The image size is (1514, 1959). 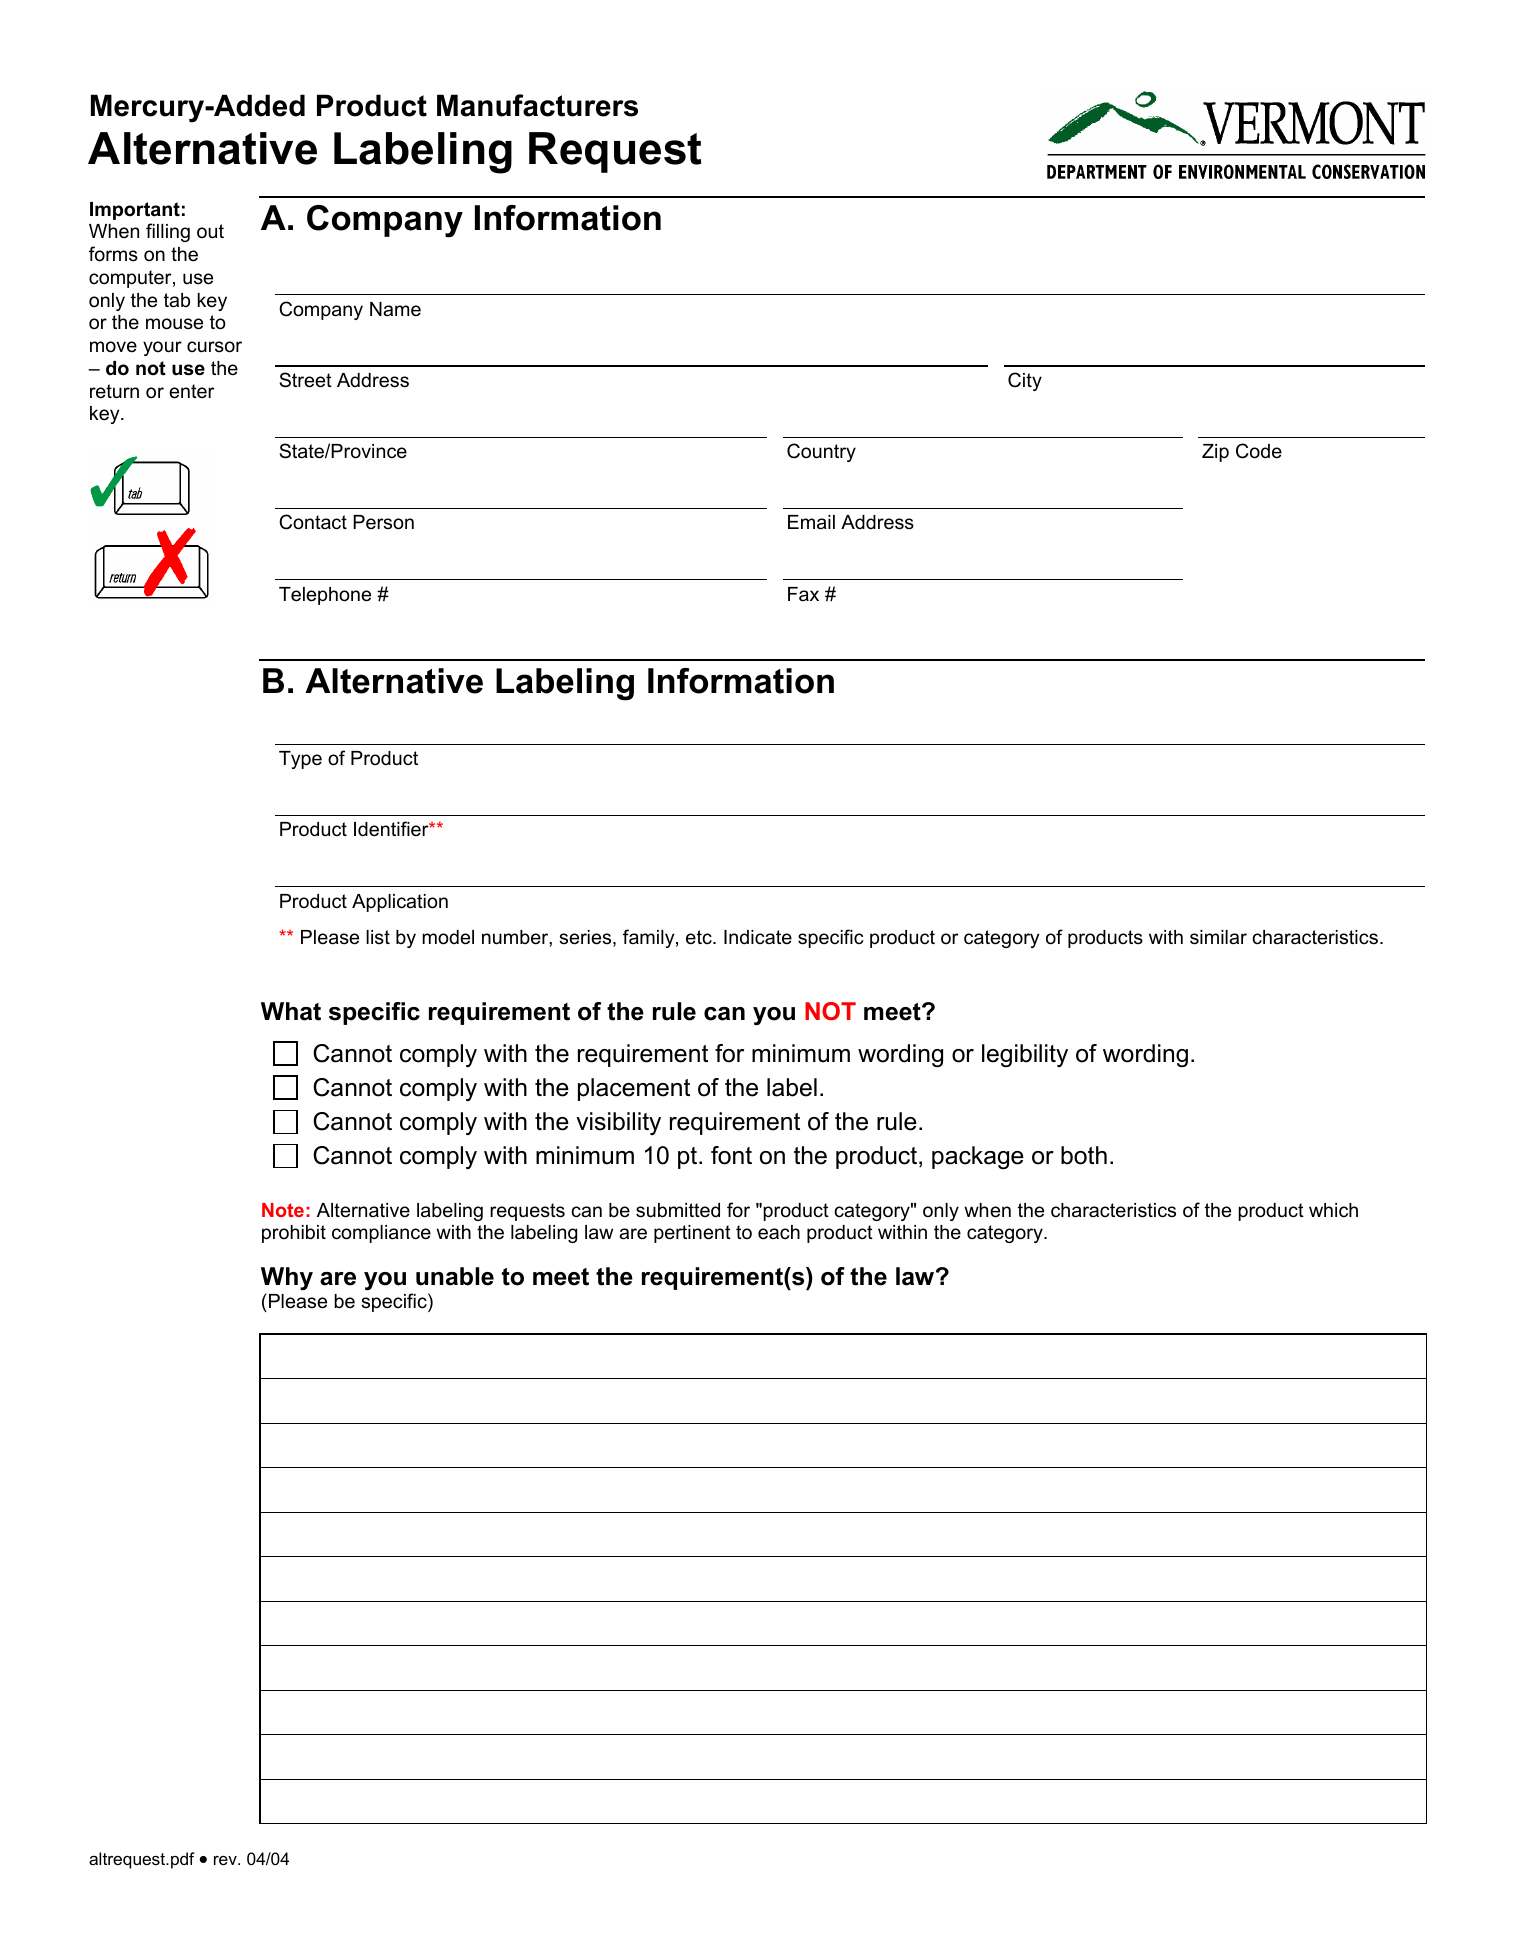 I want to click on which, so click(x=1333, y=1210).
